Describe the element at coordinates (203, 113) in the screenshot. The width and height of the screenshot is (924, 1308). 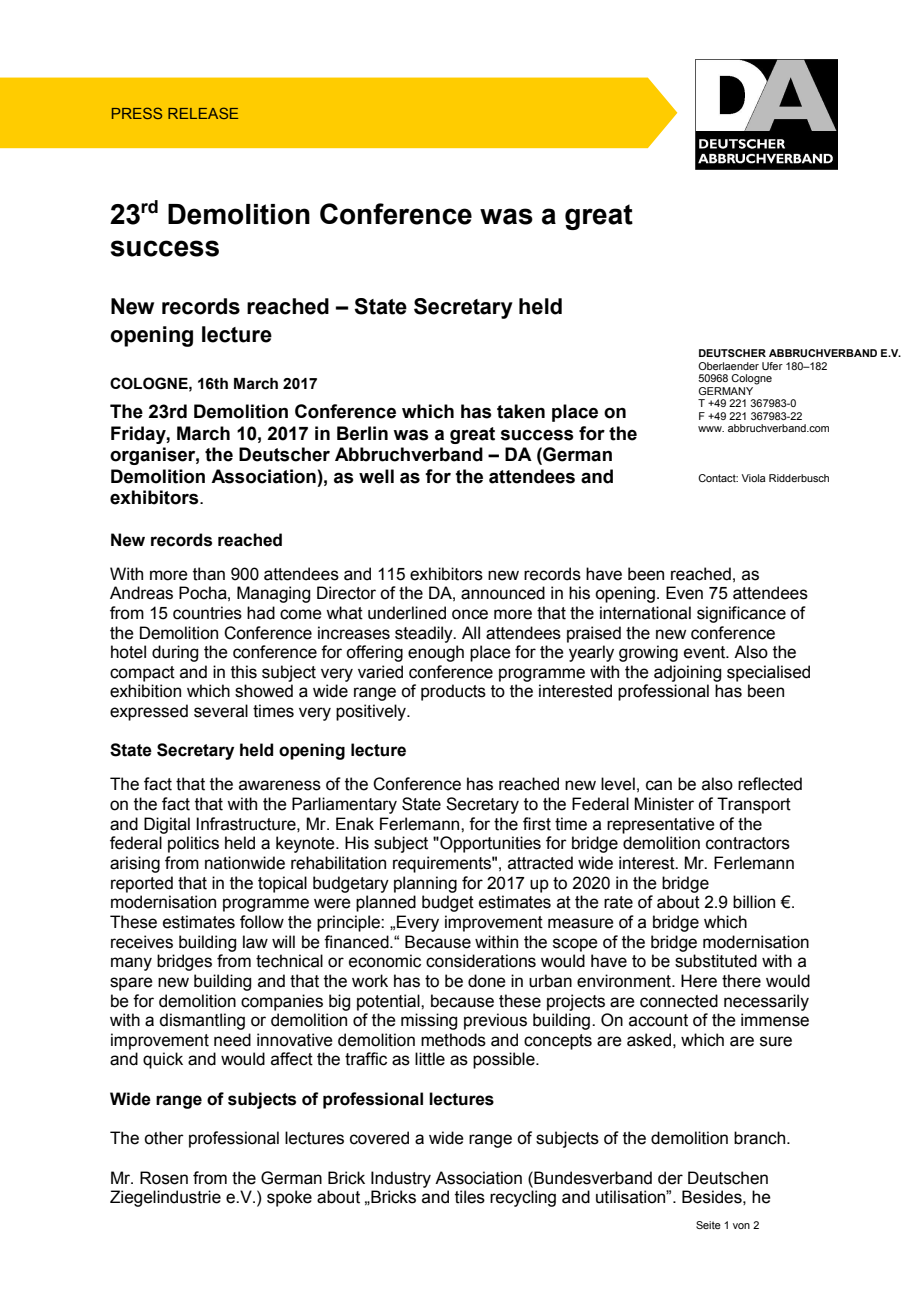
I see `RELEASE` at that location.
